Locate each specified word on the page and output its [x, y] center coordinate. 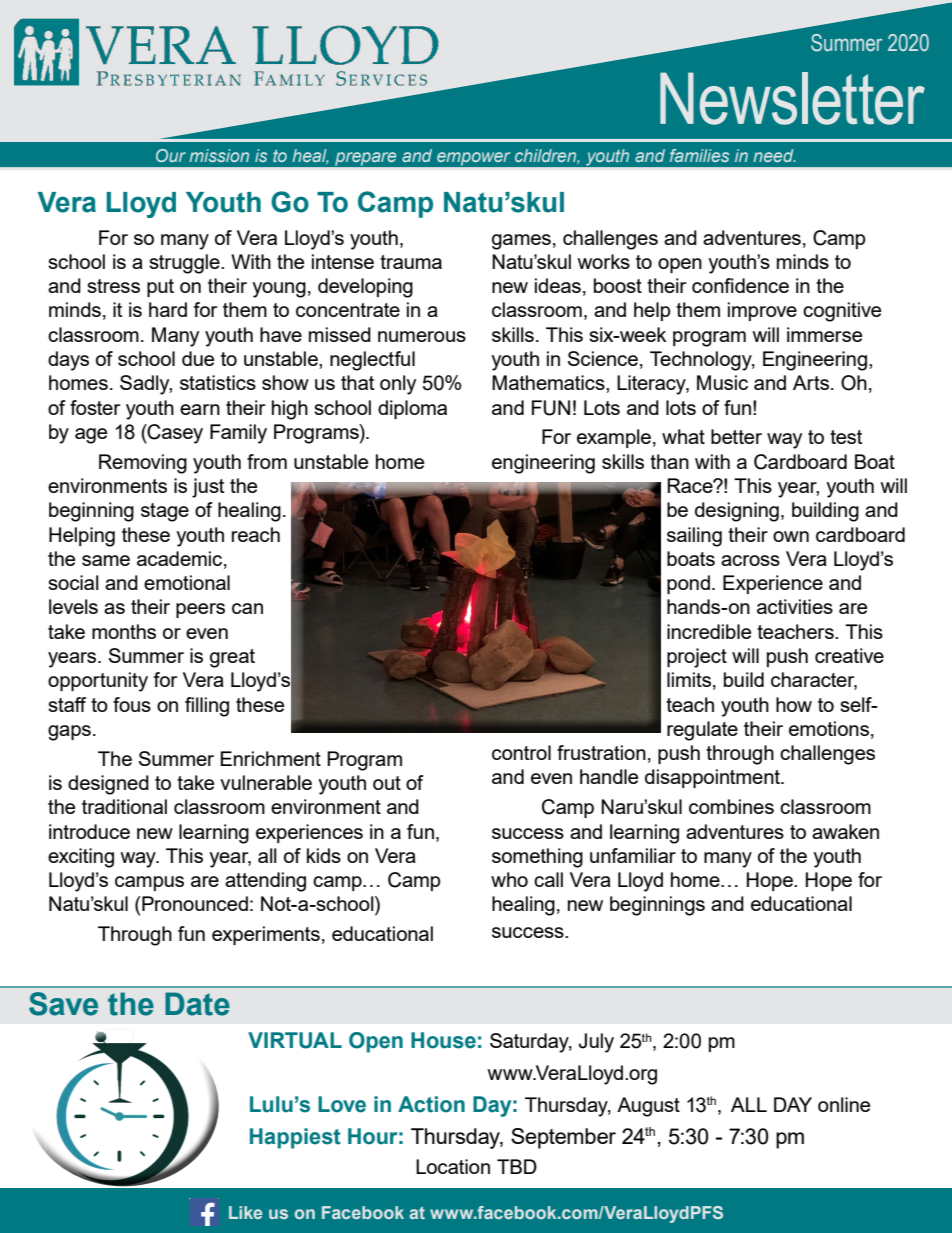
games [521, 242]
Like [245, 1212]
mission [219, 155]
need [774, 155]
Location [453, 1166]
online [844, 1104]
